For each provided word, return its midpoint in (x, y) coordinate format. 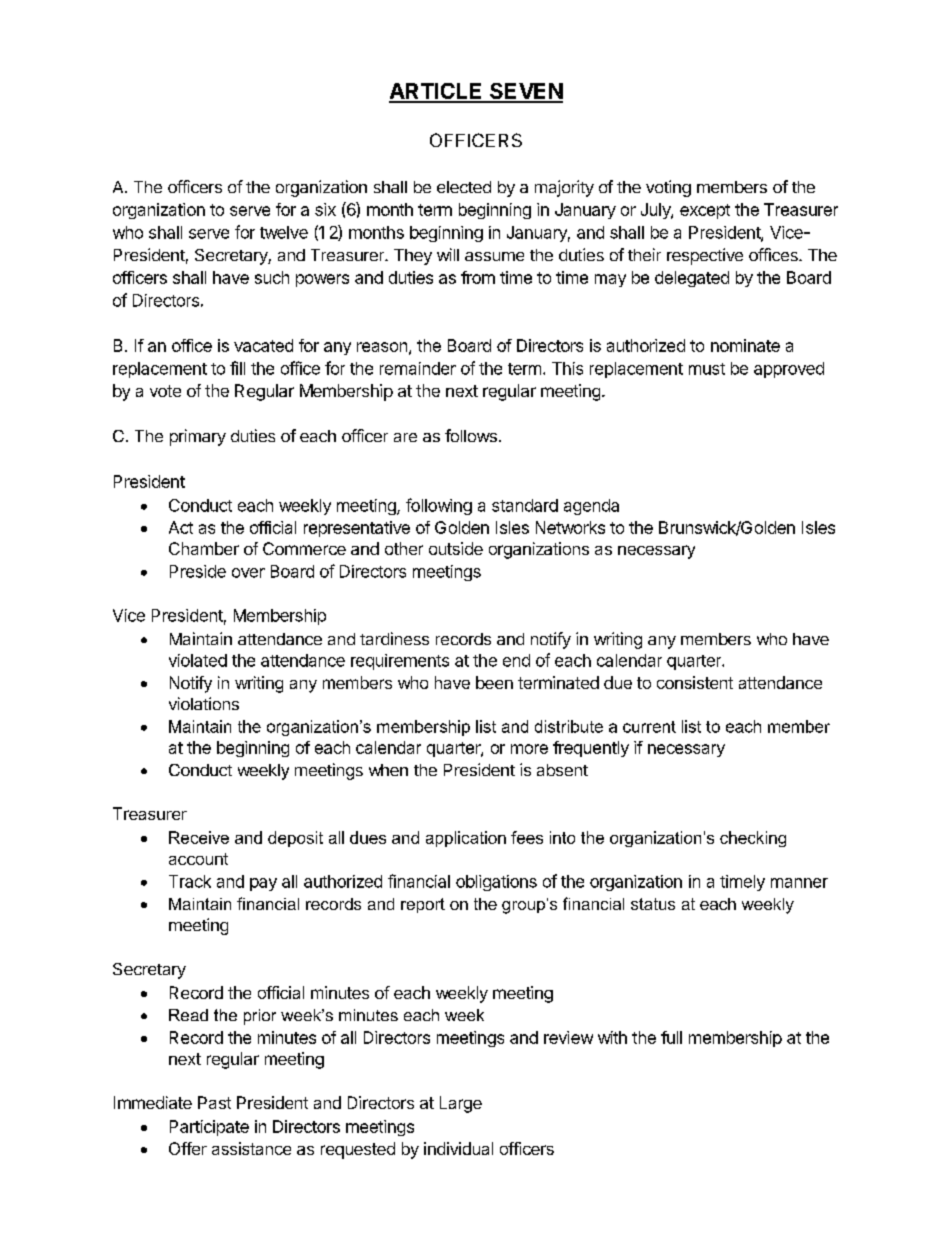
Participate (209, 1128)
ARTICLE (437, 92)
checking (753, 839)
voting (668, 188)
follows (471, 435)
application (466, 839)
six (325, 209)
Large (461, 1104)
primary (198, 437)
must (707, 369)
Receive (199, 837)
